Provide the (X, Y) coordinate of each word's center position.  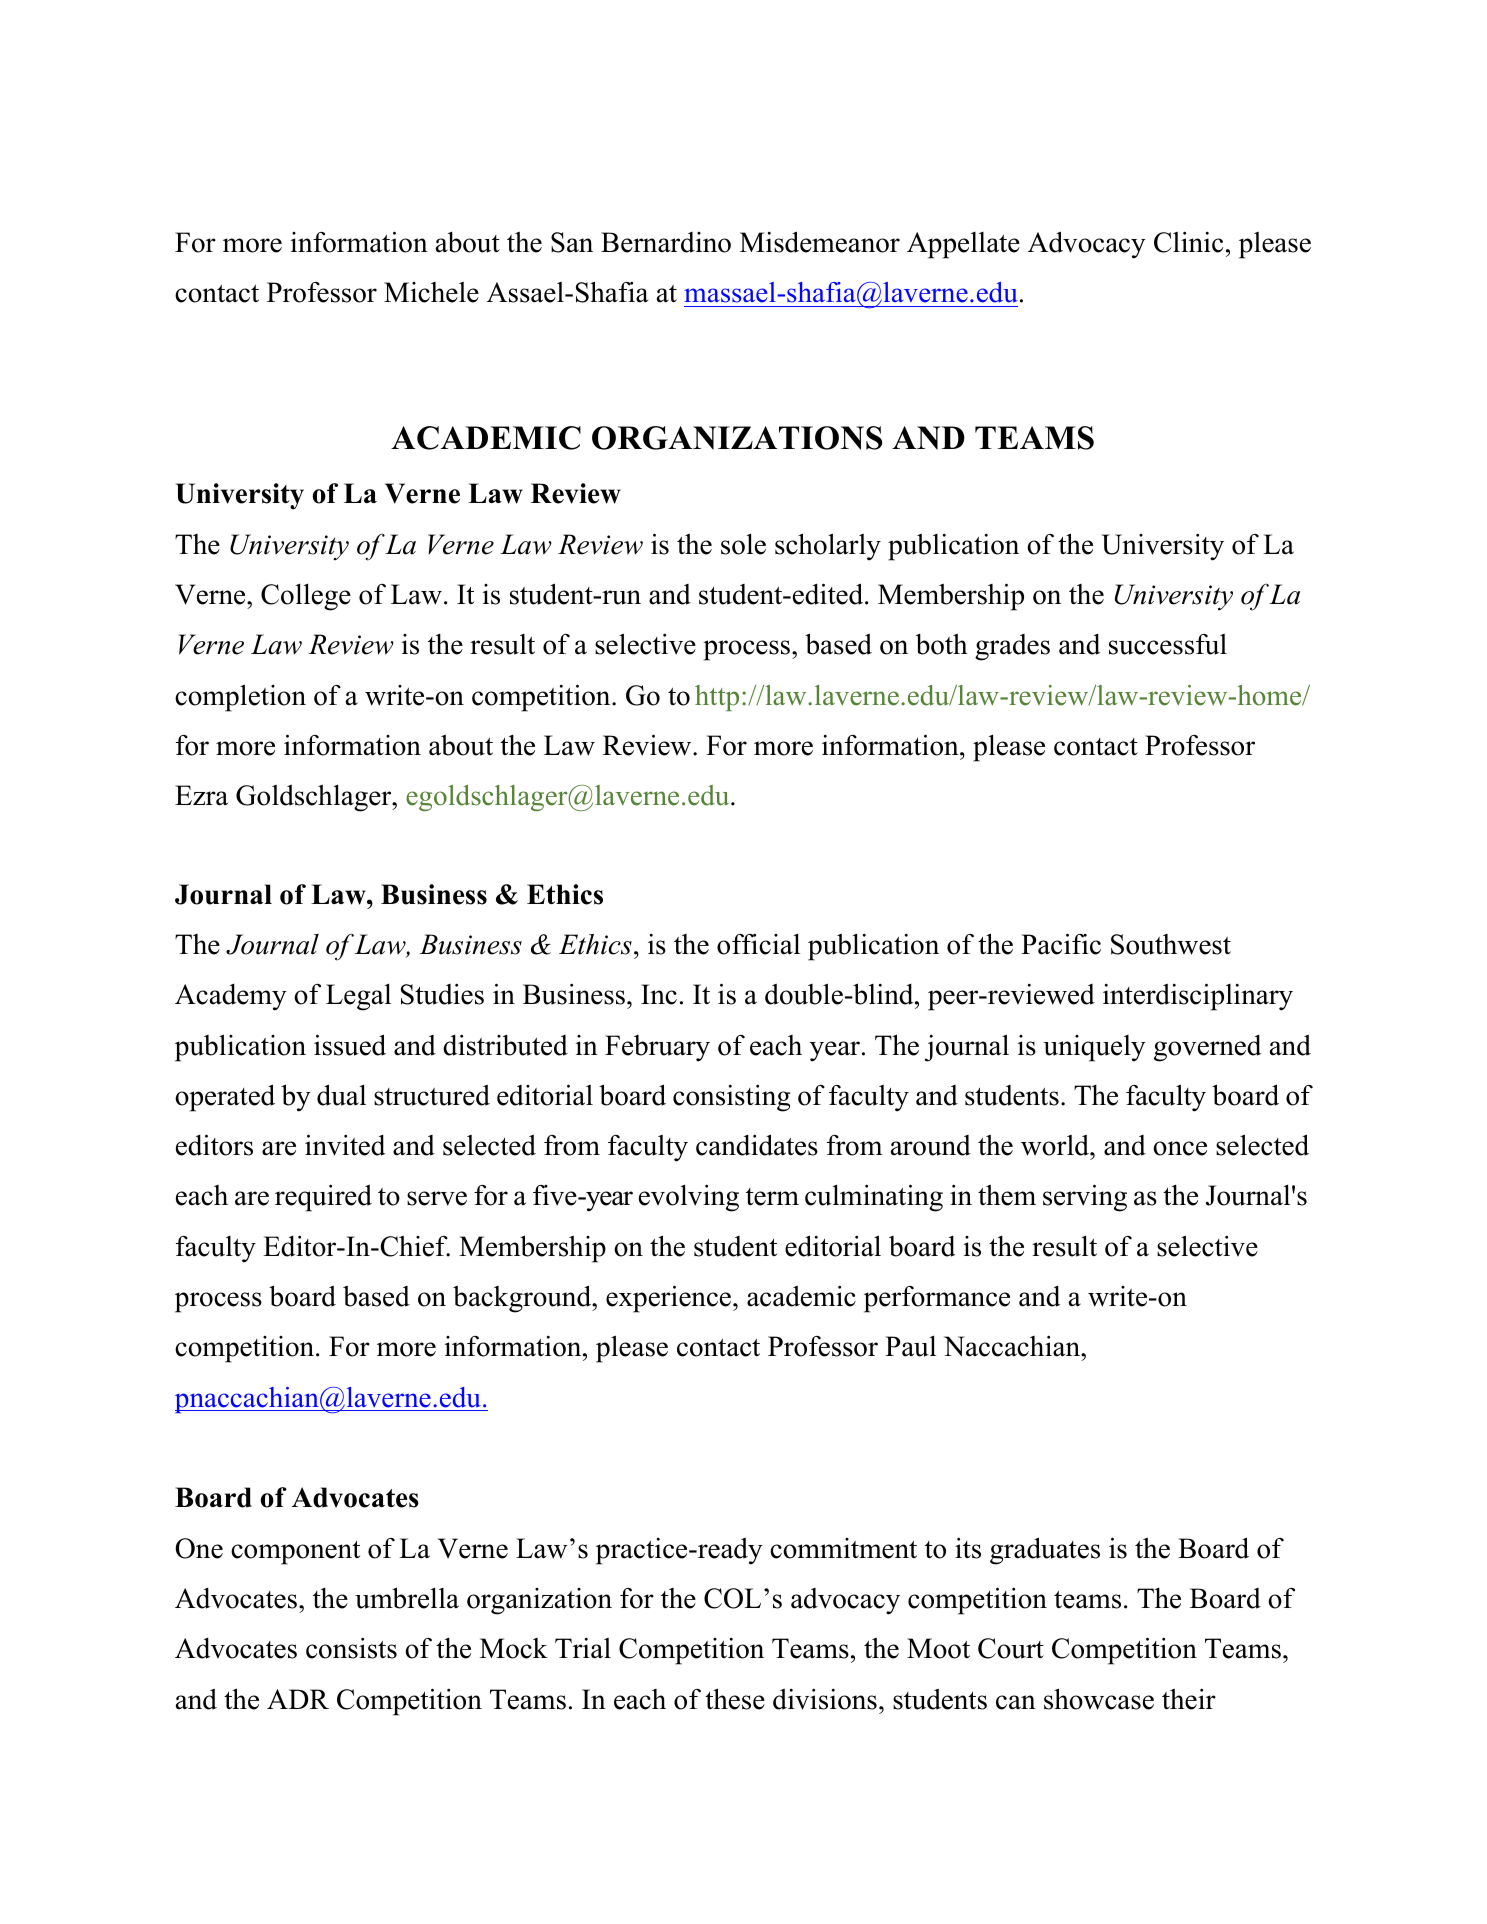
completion (240, 698)
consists (351, 1648)
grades (1012, 647)
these (735, 1699)
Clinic (1188, 242)
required (323, 1198)
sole (743, 544)
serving (1085, 1198)
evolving (689, 1198)
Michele (431, 292)
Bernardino (666, 242)
